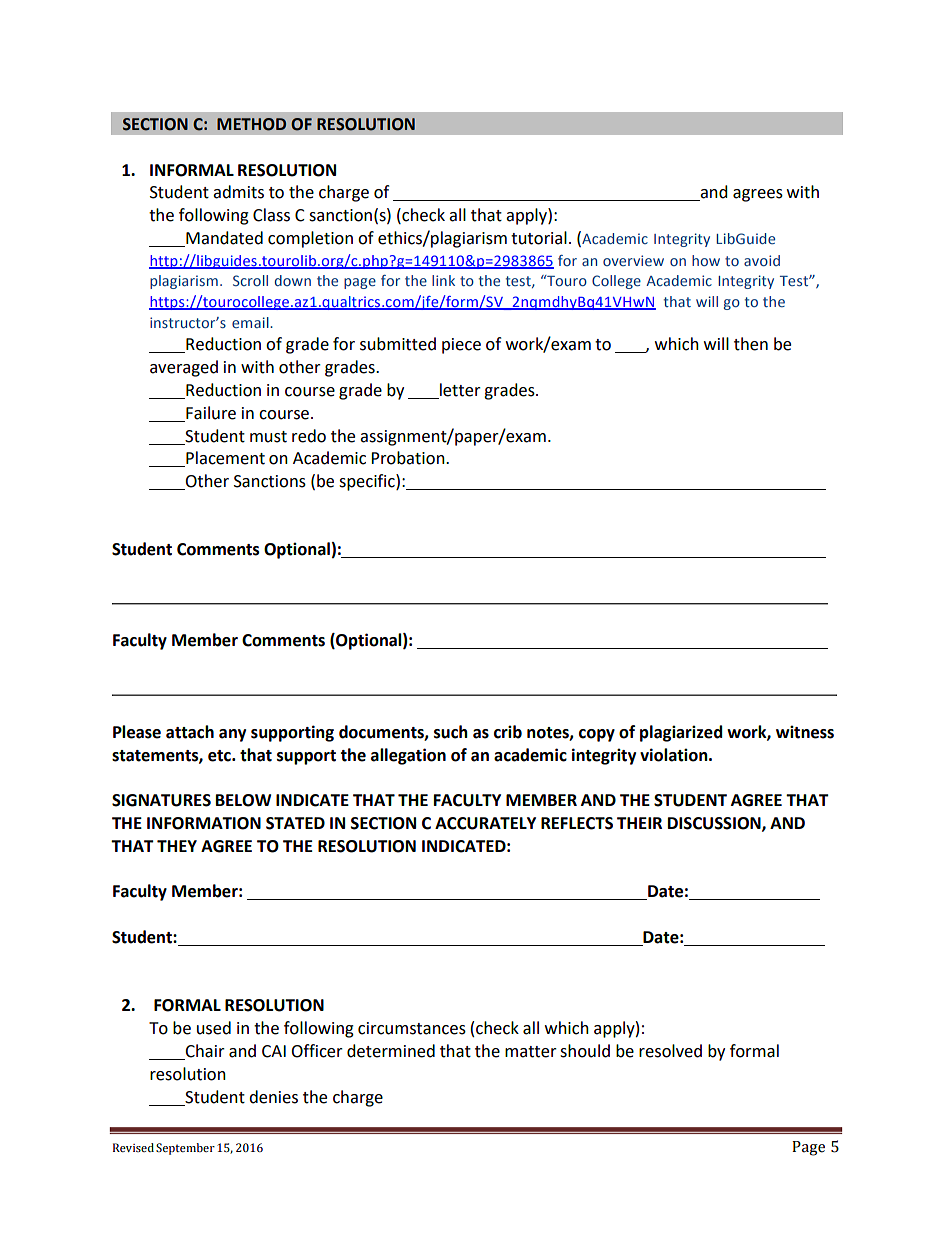 The image size is (952, 1233). Describe the element at coordinates (251, 322) in the screenshot. I see `email` at that location.
